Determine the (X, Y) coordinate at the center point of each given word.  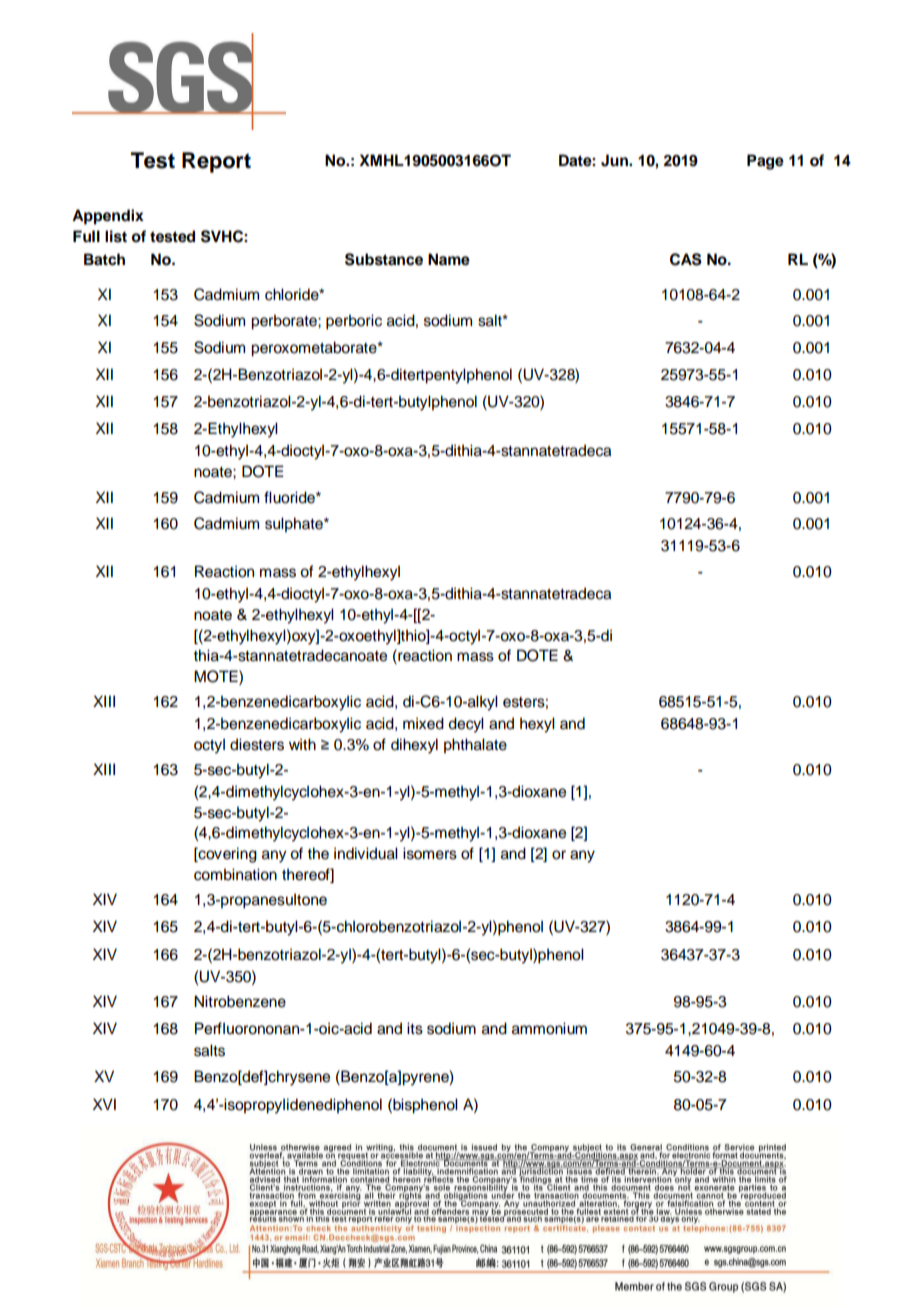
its (415, 1028)
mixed (423, 723)
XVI (104, 1104)
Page (765, 162)
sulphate (295, 525)
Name (449, 259)
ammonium (549, 1028)
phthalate (475, 746)
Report (216, 162)
